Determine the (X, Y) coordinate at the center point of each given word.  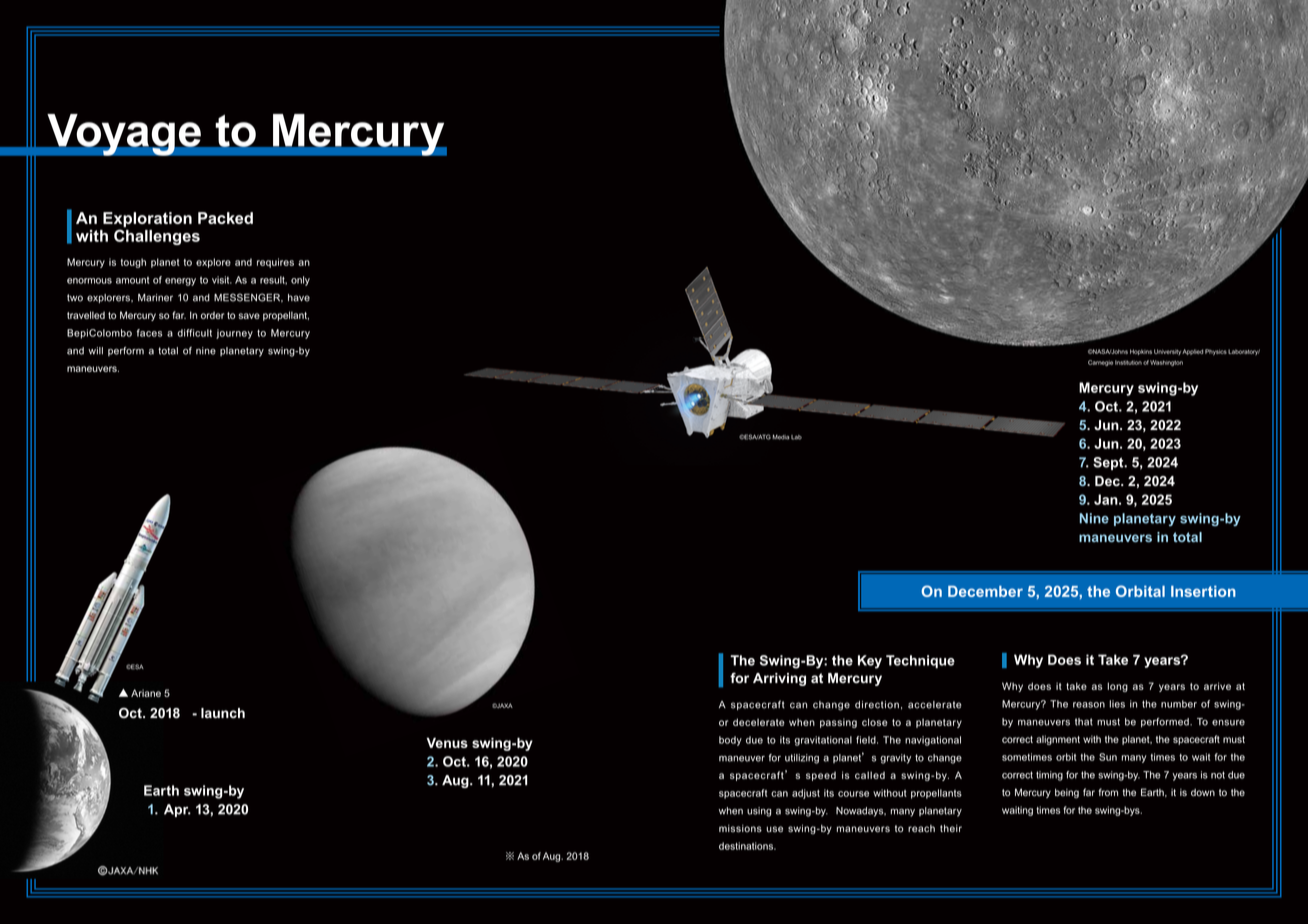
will (95, 351)
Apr (177, 810)
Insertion (1203, 591)
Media (780, 437)
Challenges (157, 237)
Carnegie (1100, 363)
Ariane (146, 693)
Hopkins (1141, 352)
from (1108, 792)
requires (275, 263)
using (759, 812)
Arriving (779, 679)
